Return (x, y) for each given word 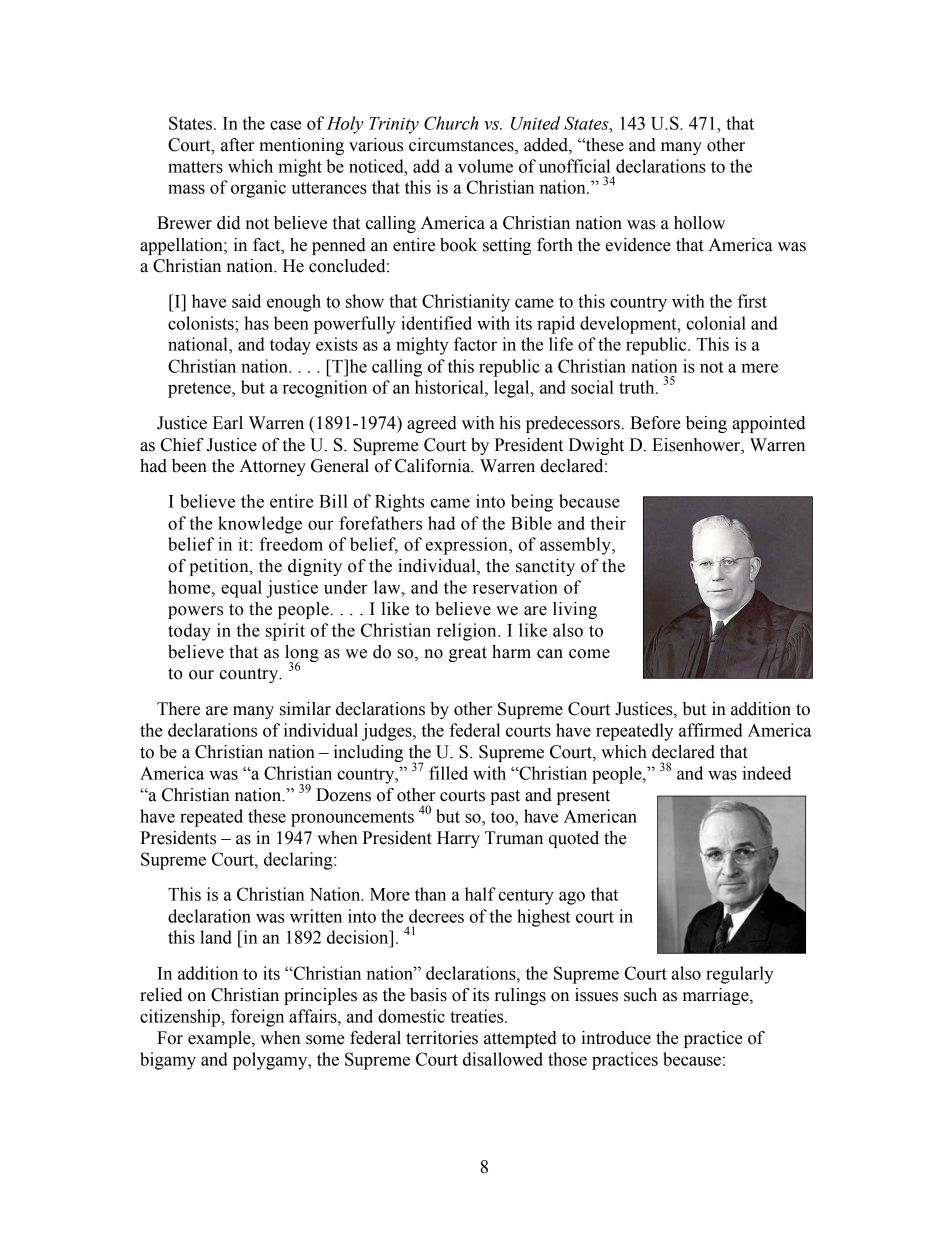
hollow (699, 223)
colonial (716, 323)
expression (468, 546)
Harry (458, 839)
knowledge (260, 525)
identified (436, 323)
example (220, 1039)
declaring (299, 861)
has (256, 323)
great (468, 654)
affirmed (711, 730)
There (178, 709)
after (237, 145)
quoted (574, 839)
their (608, 523)
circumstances (462, 145)
